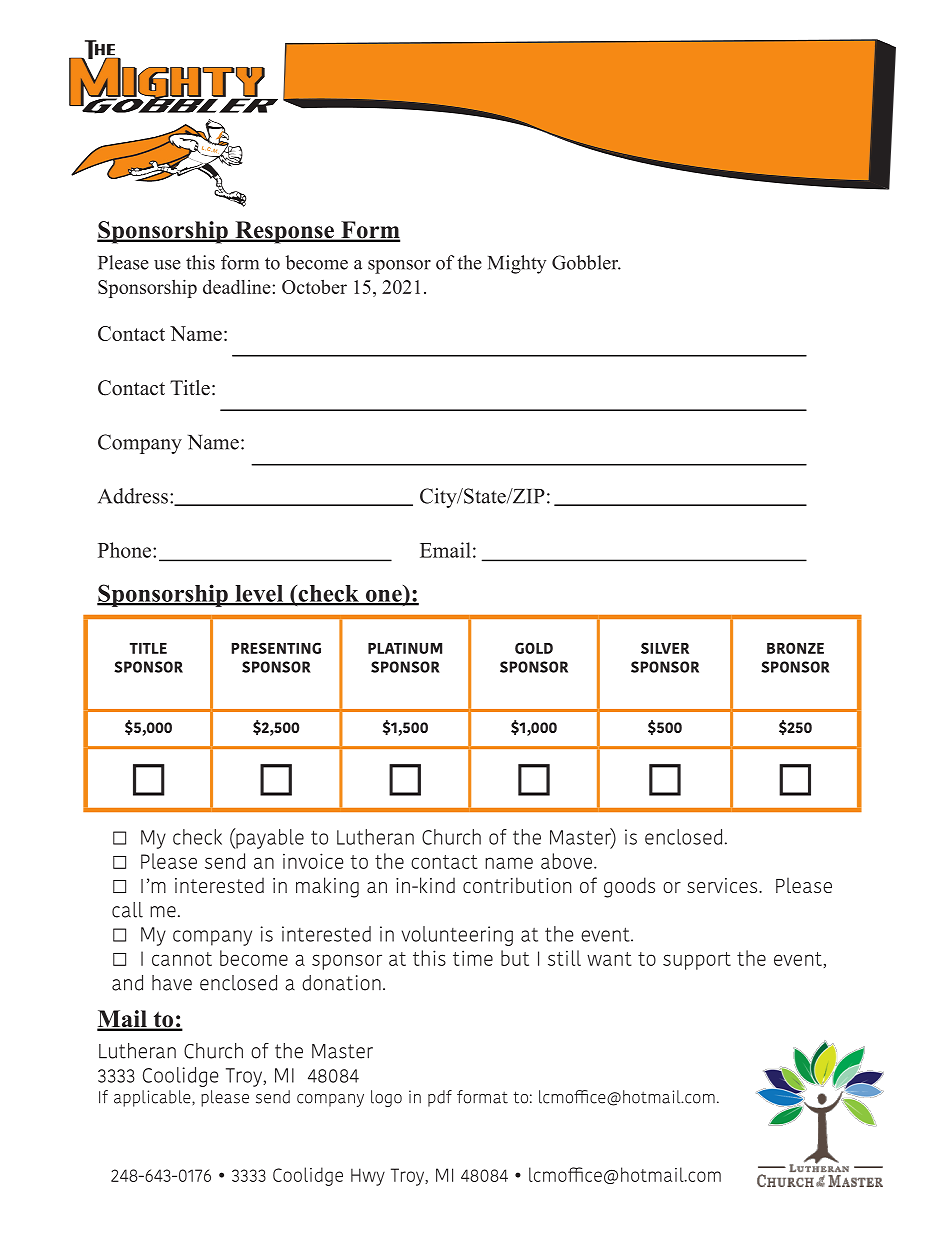 The width and height of the screenshot is (952, 1233). Describe the element at coordinates (182, 959) in the screenshot. I see `cannot` at that location.
